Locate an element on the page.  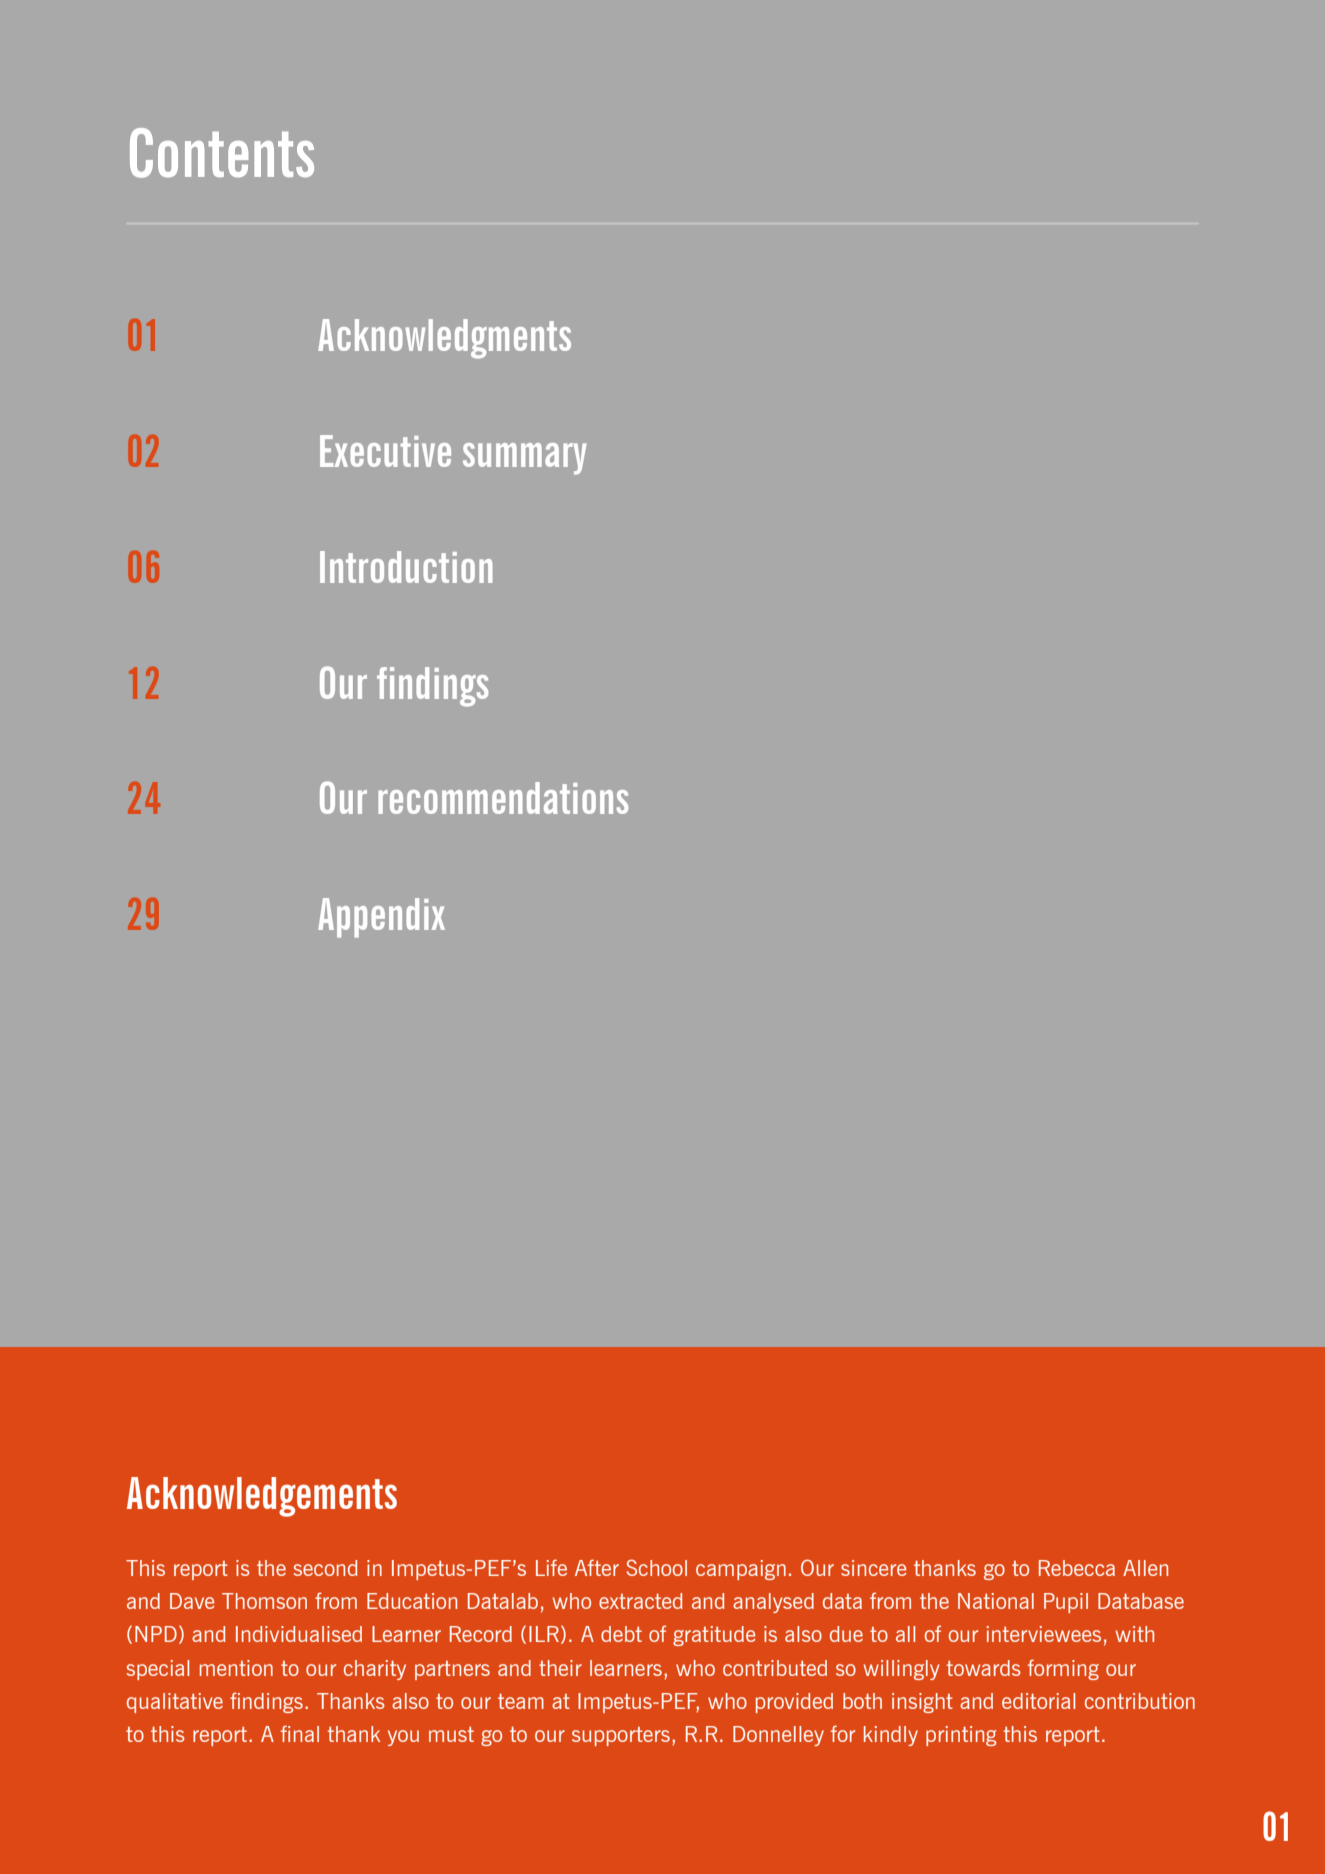
Contents is located at coordinates (222, 153).
